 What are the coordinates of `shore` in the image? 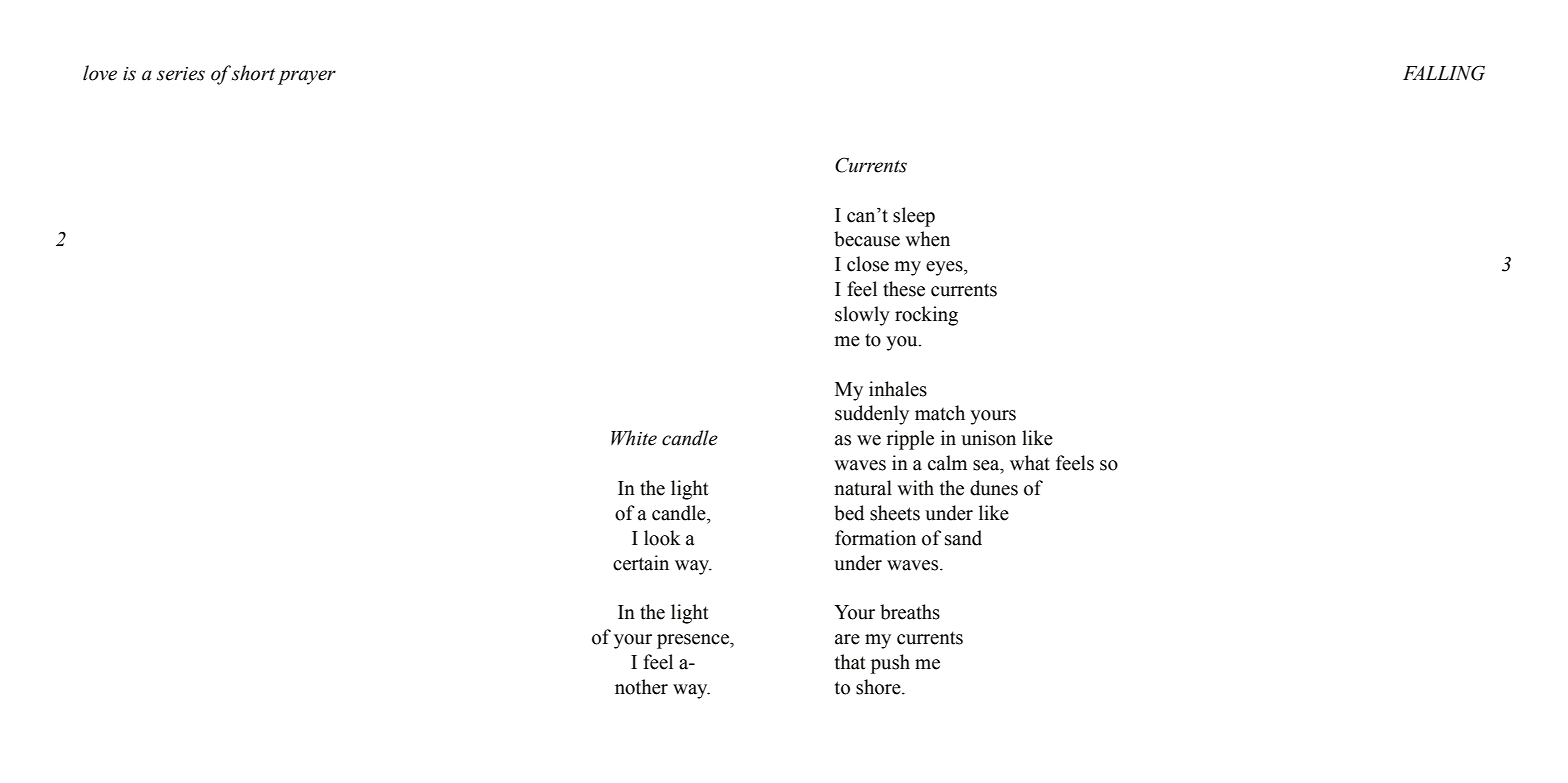 It's located at (879, 687).
